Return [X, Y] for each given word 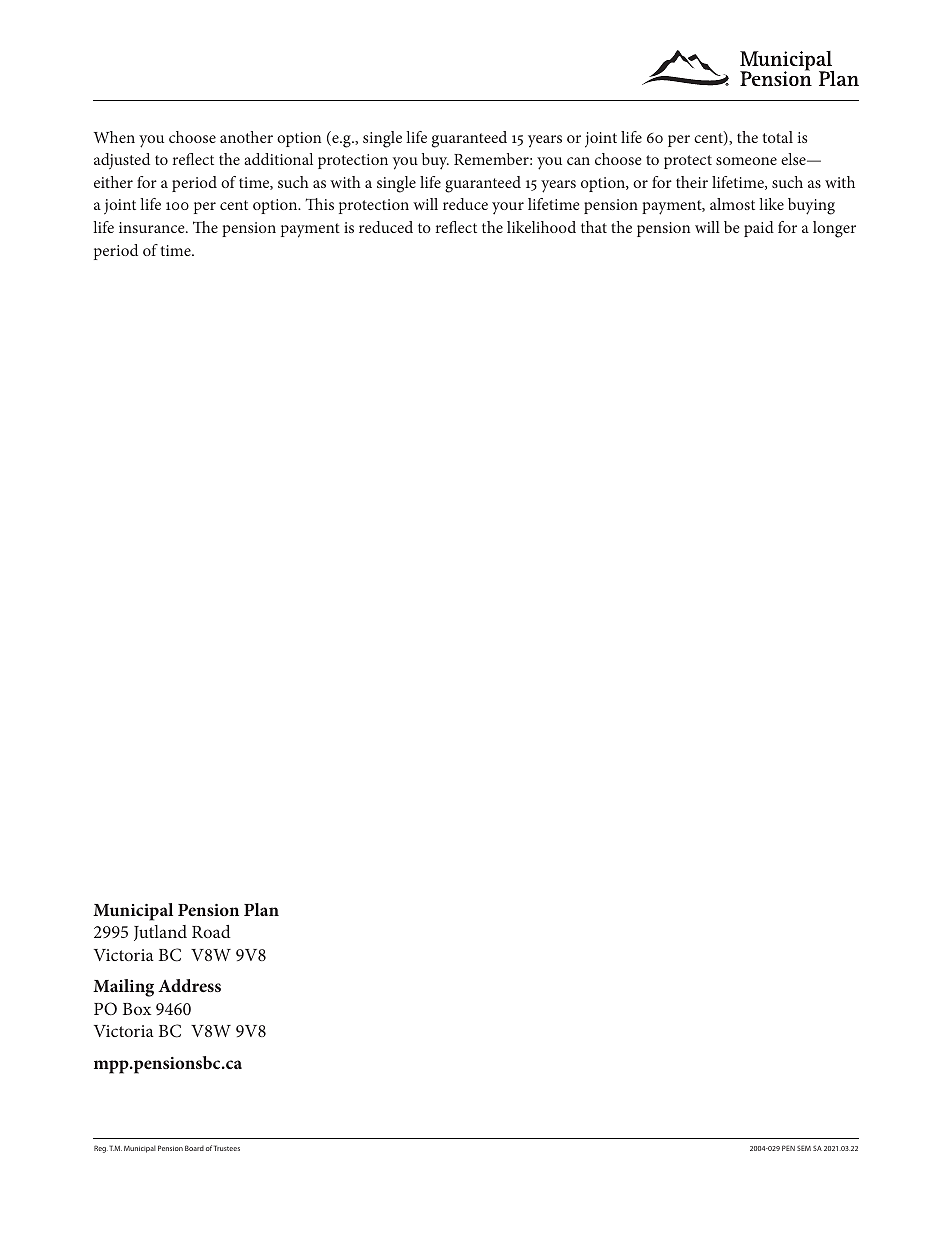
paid [759, 229]
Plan [261, 909]
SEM [804, 1148]
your [508, 208]
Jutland [160, 933]
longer [834, 229]
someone [746, 161]
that [594, 227]
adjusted [122, 161]
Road [211, 931]
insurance [153, 227]
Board [194, 1148]
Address [189, 985]
